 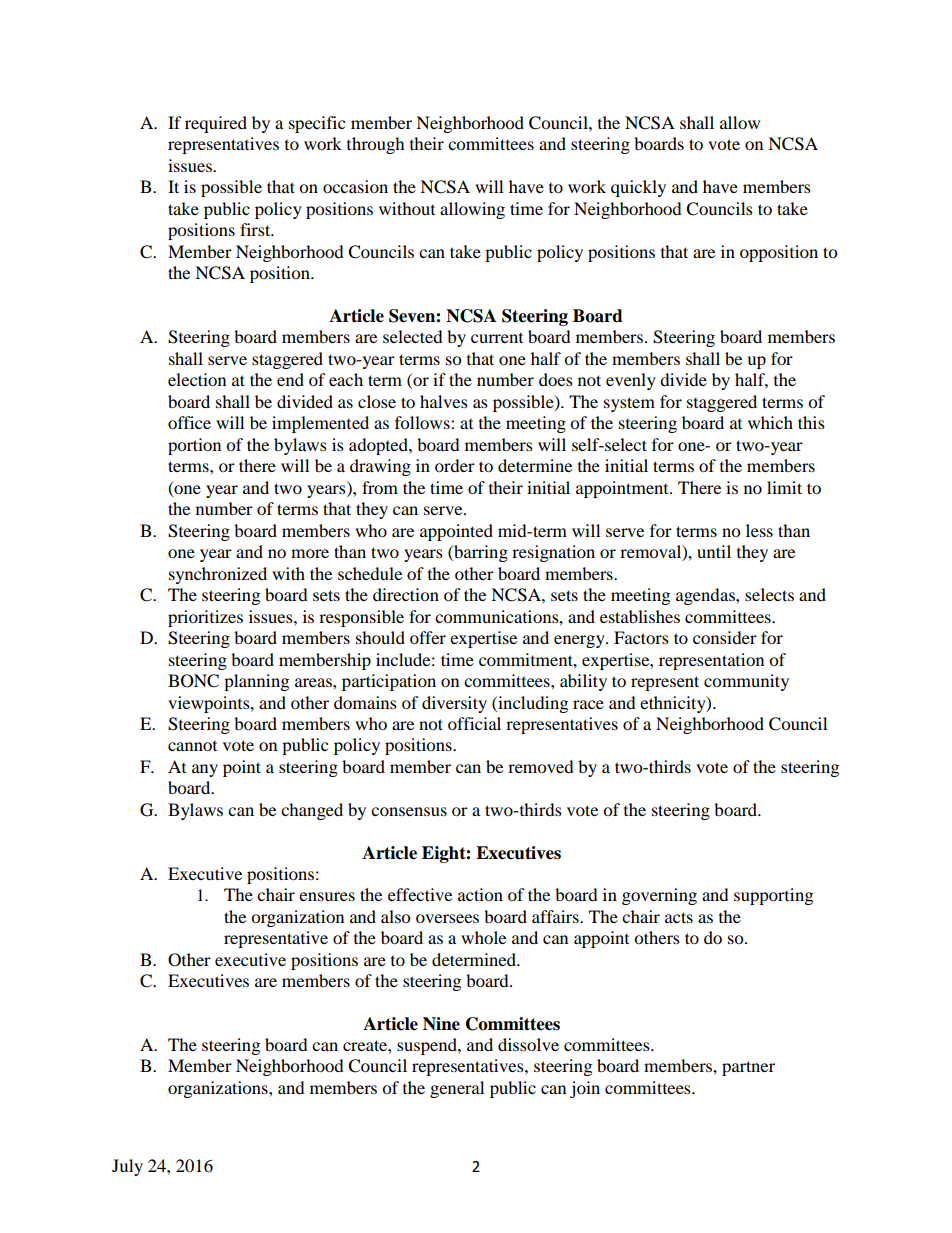 I want to click on portion, so click(x=194, y=446).
